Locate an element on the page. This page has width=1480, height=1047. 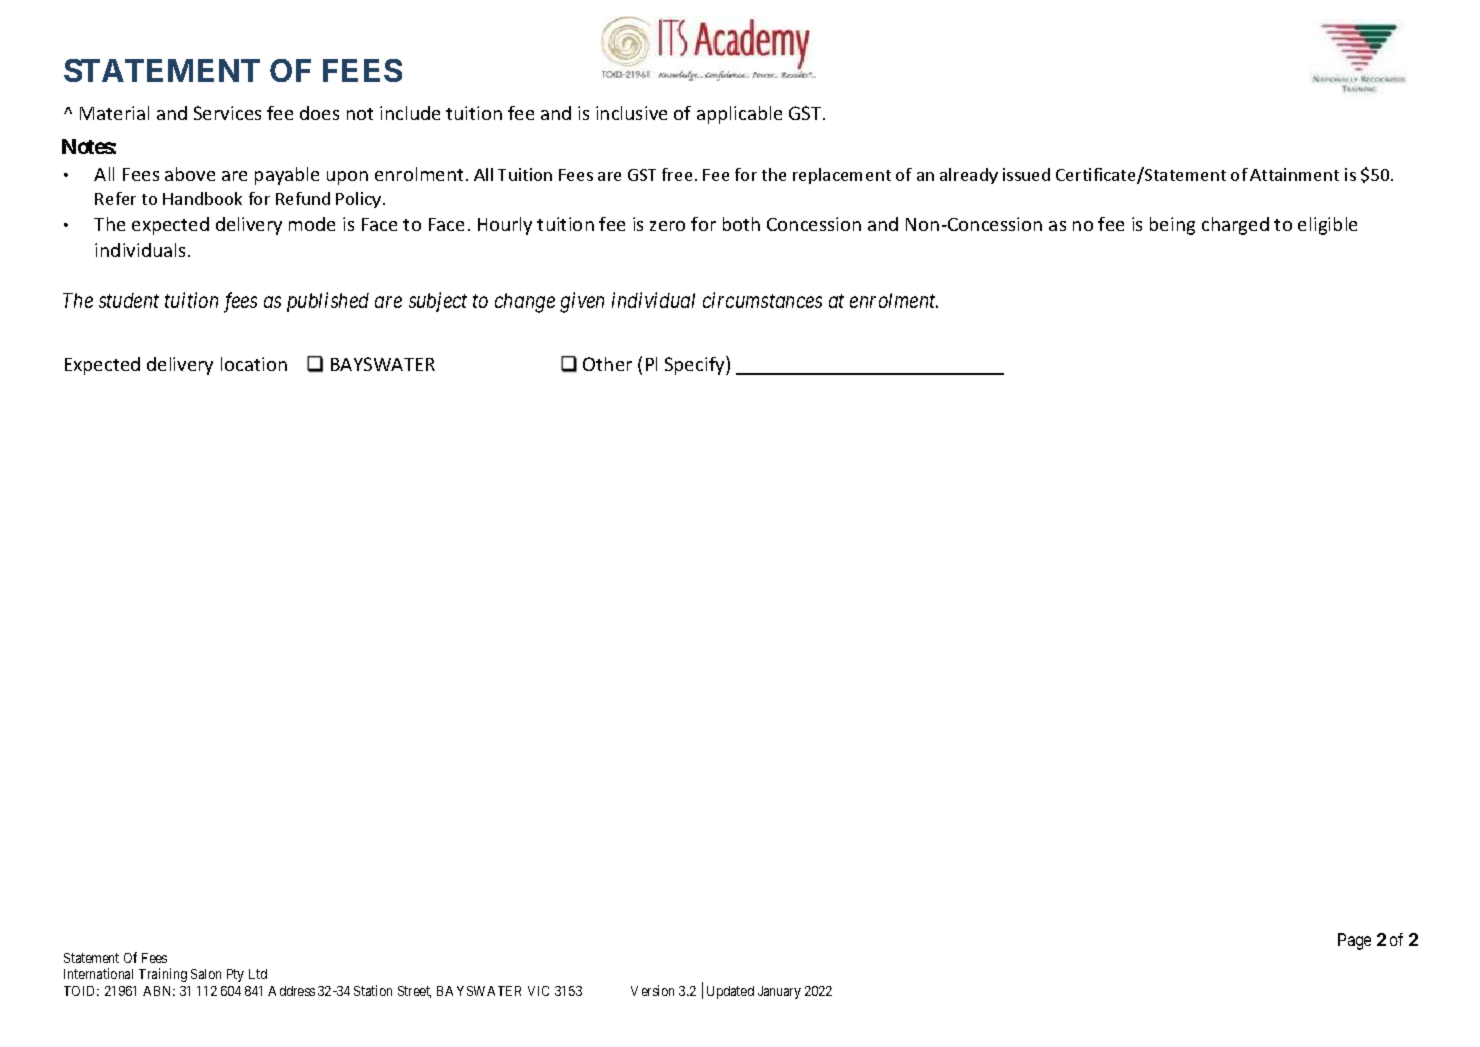
being is located at coordinates (1172, 226).
